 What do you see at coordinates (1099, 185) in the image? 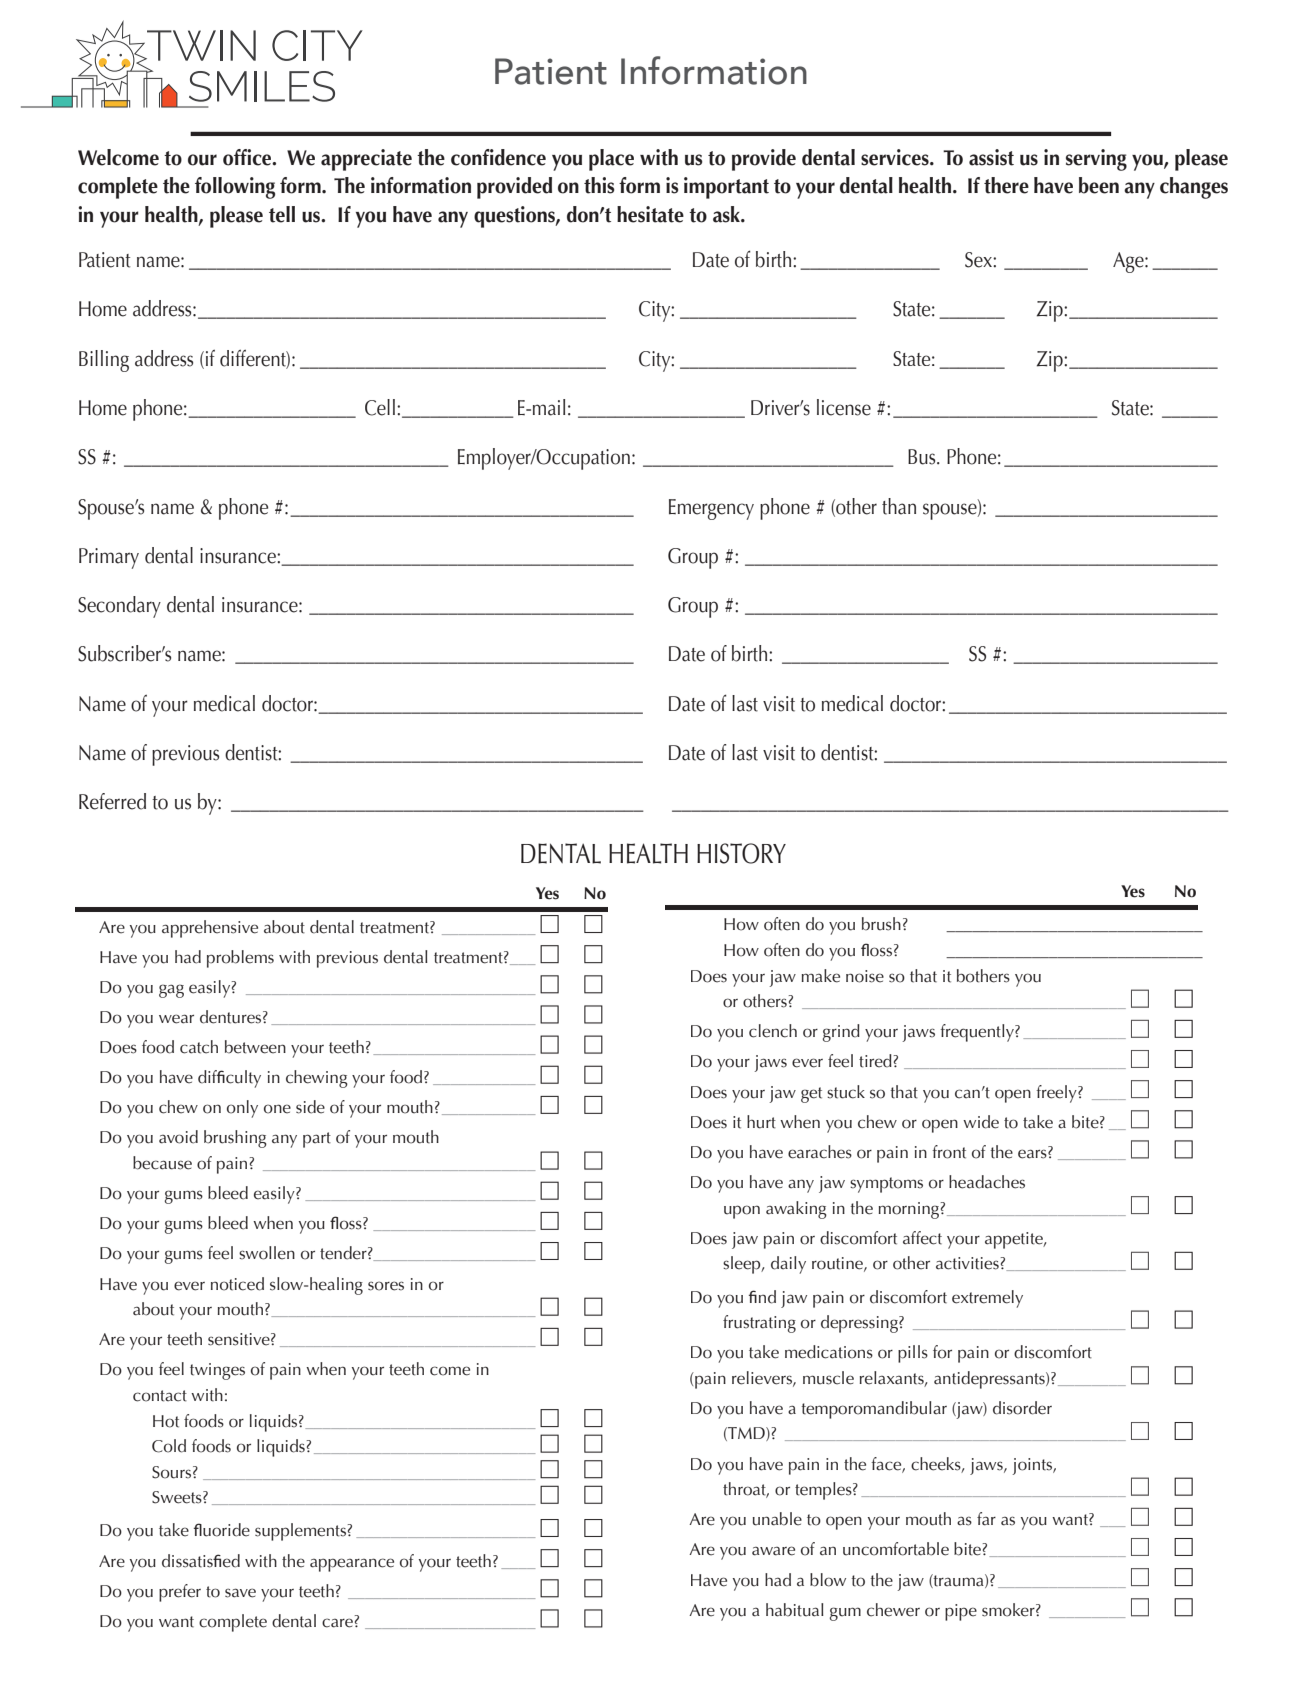
I see `been` at bounding box center [1099, 185].
